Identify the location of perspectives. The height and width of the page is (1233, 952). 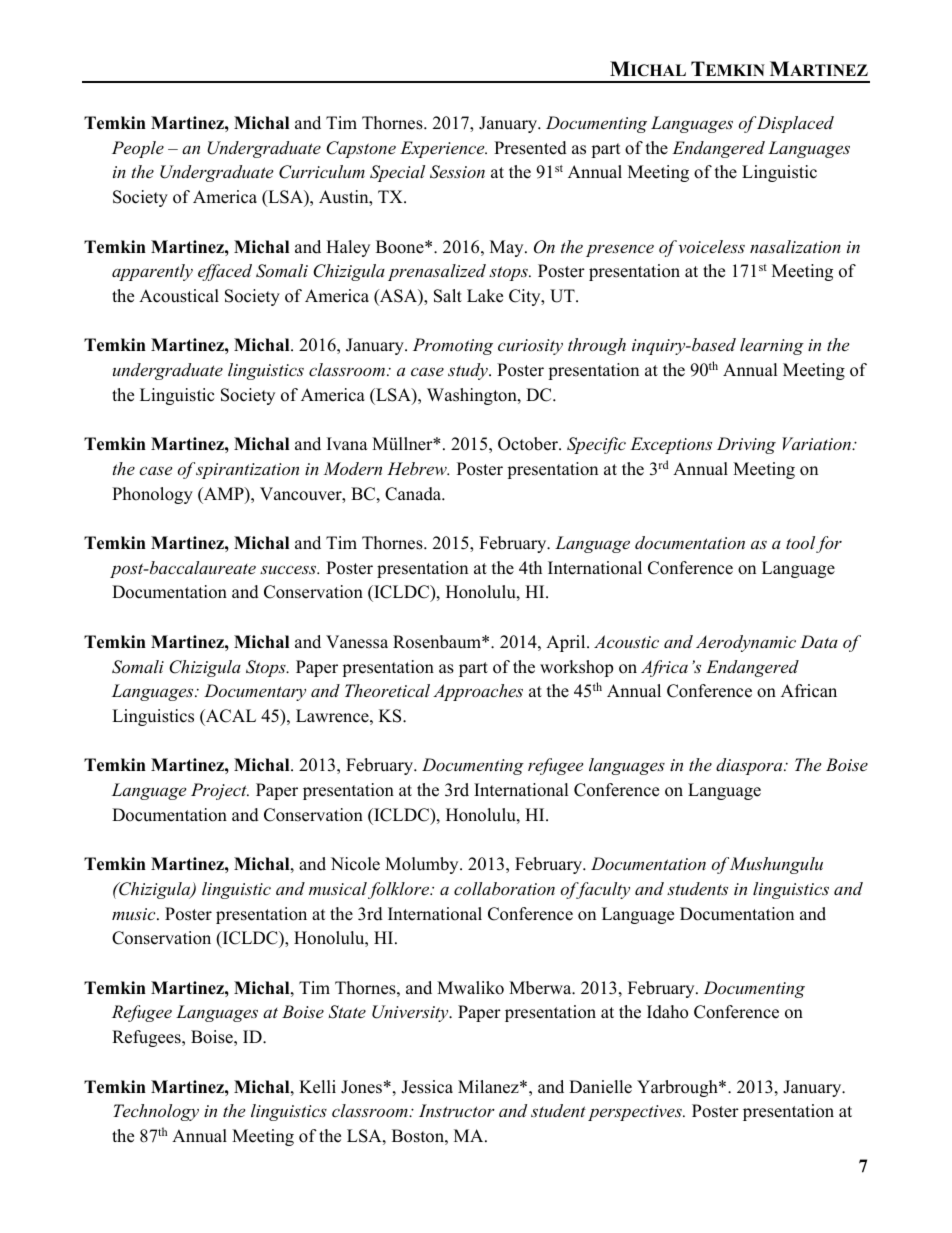
(636, 1113).
